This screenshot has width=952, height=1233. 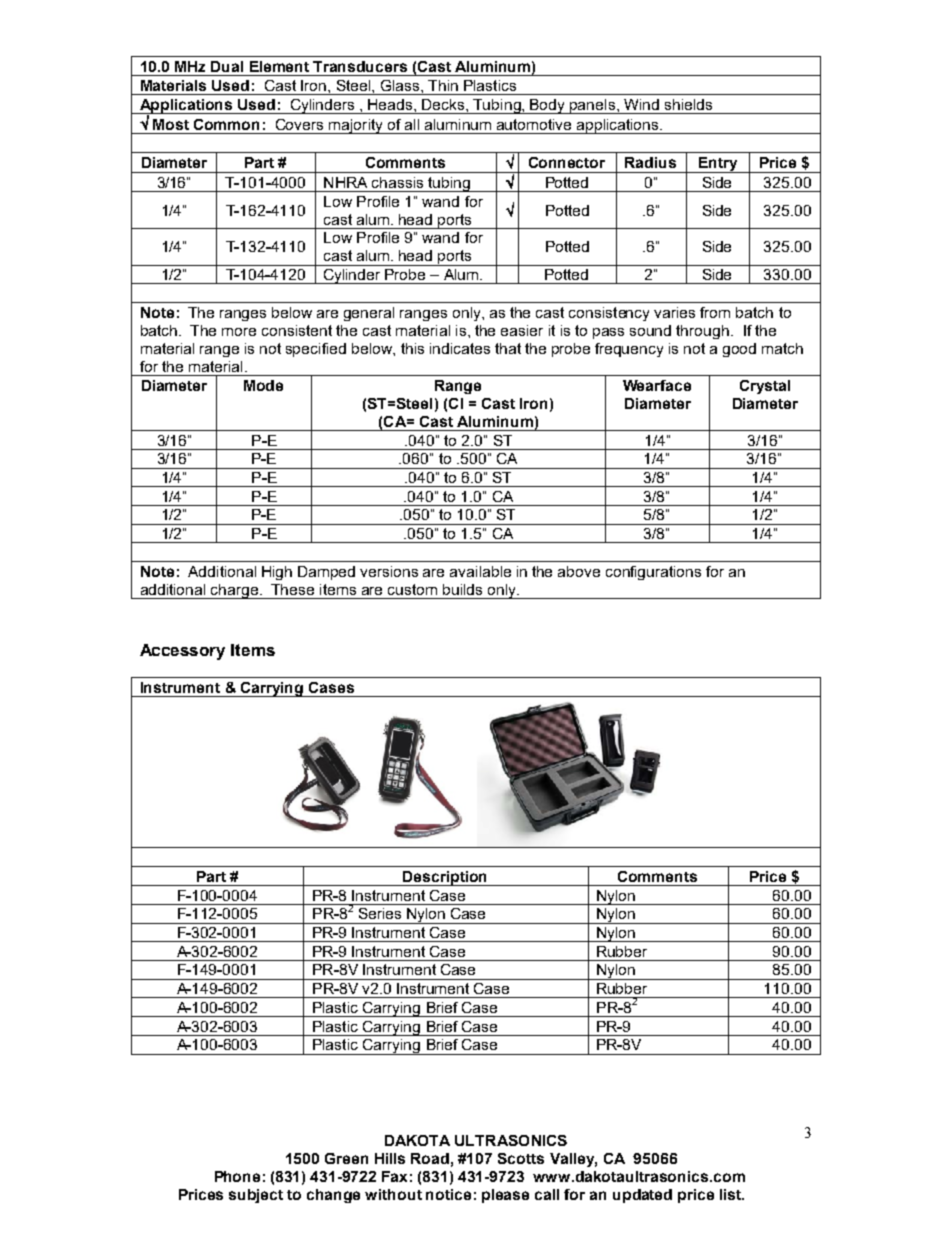 What do you see at coordinates (480, 571) in the screenshot?
I see `available` at bounding box center [480, 571].
